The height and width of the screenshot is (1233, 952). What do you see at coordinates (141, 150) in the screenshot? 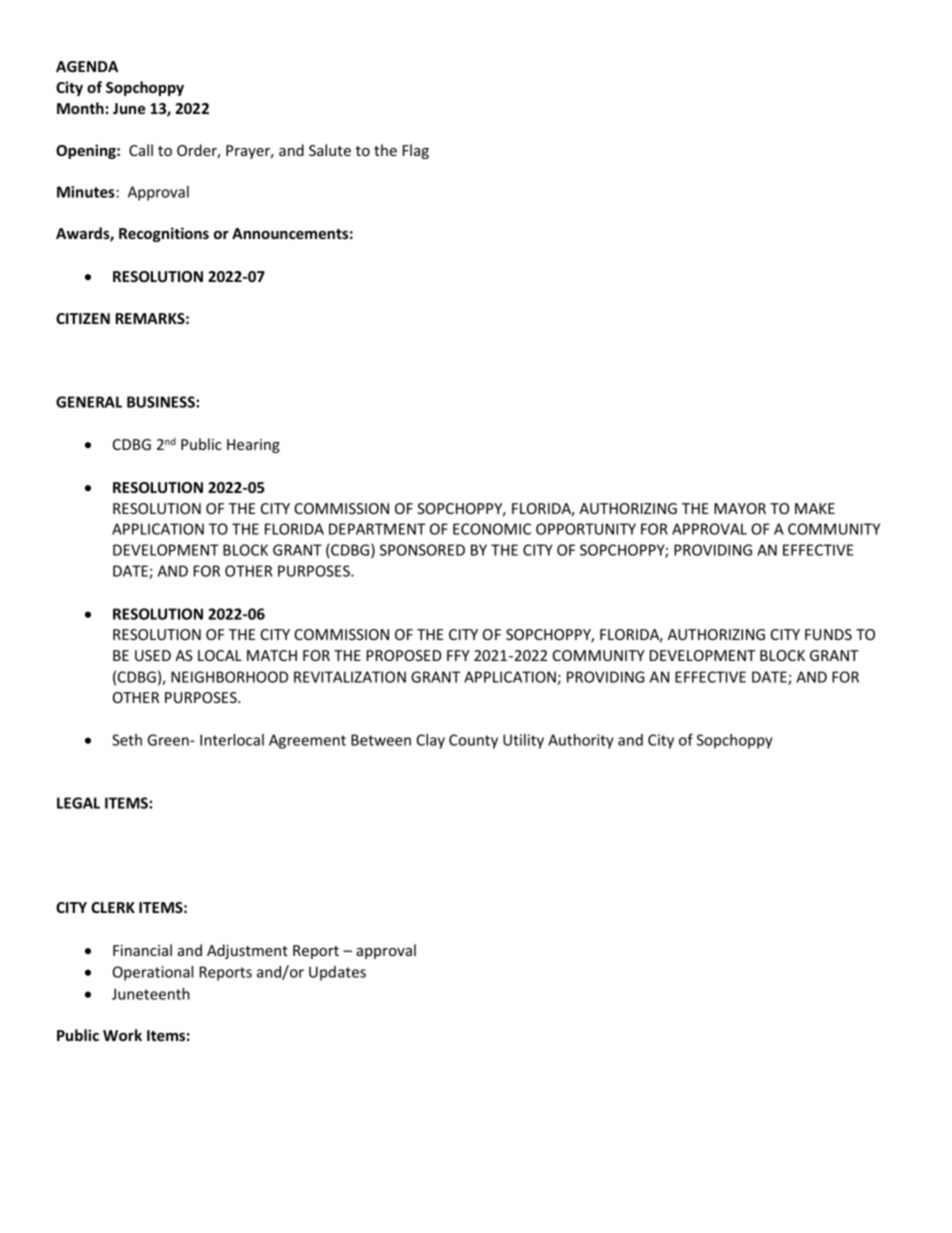
I see `Call` at bounding box center [141, 150].
